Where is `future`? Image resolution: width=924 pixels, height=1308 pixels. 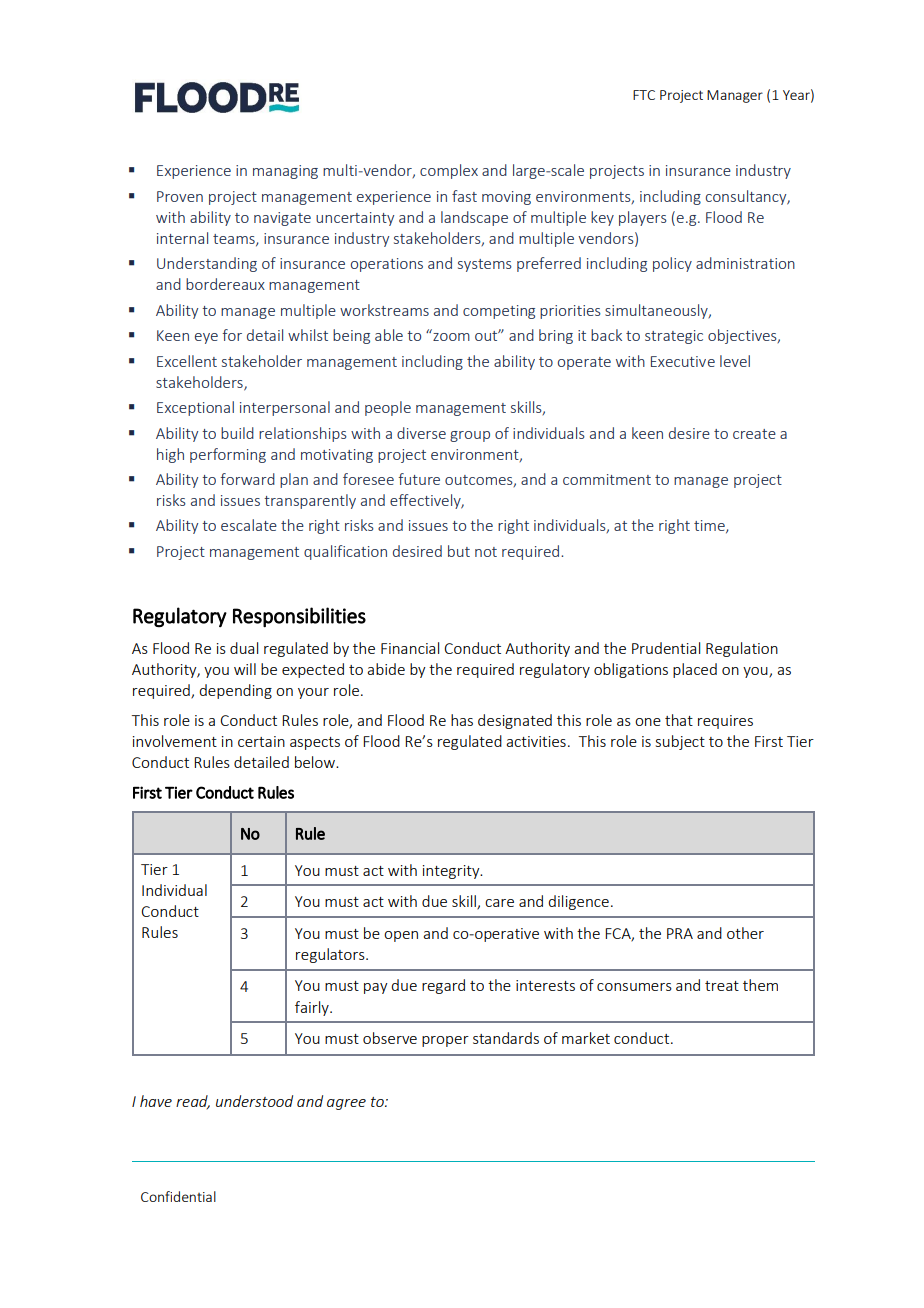
future is located at coordinates (419, 479).
